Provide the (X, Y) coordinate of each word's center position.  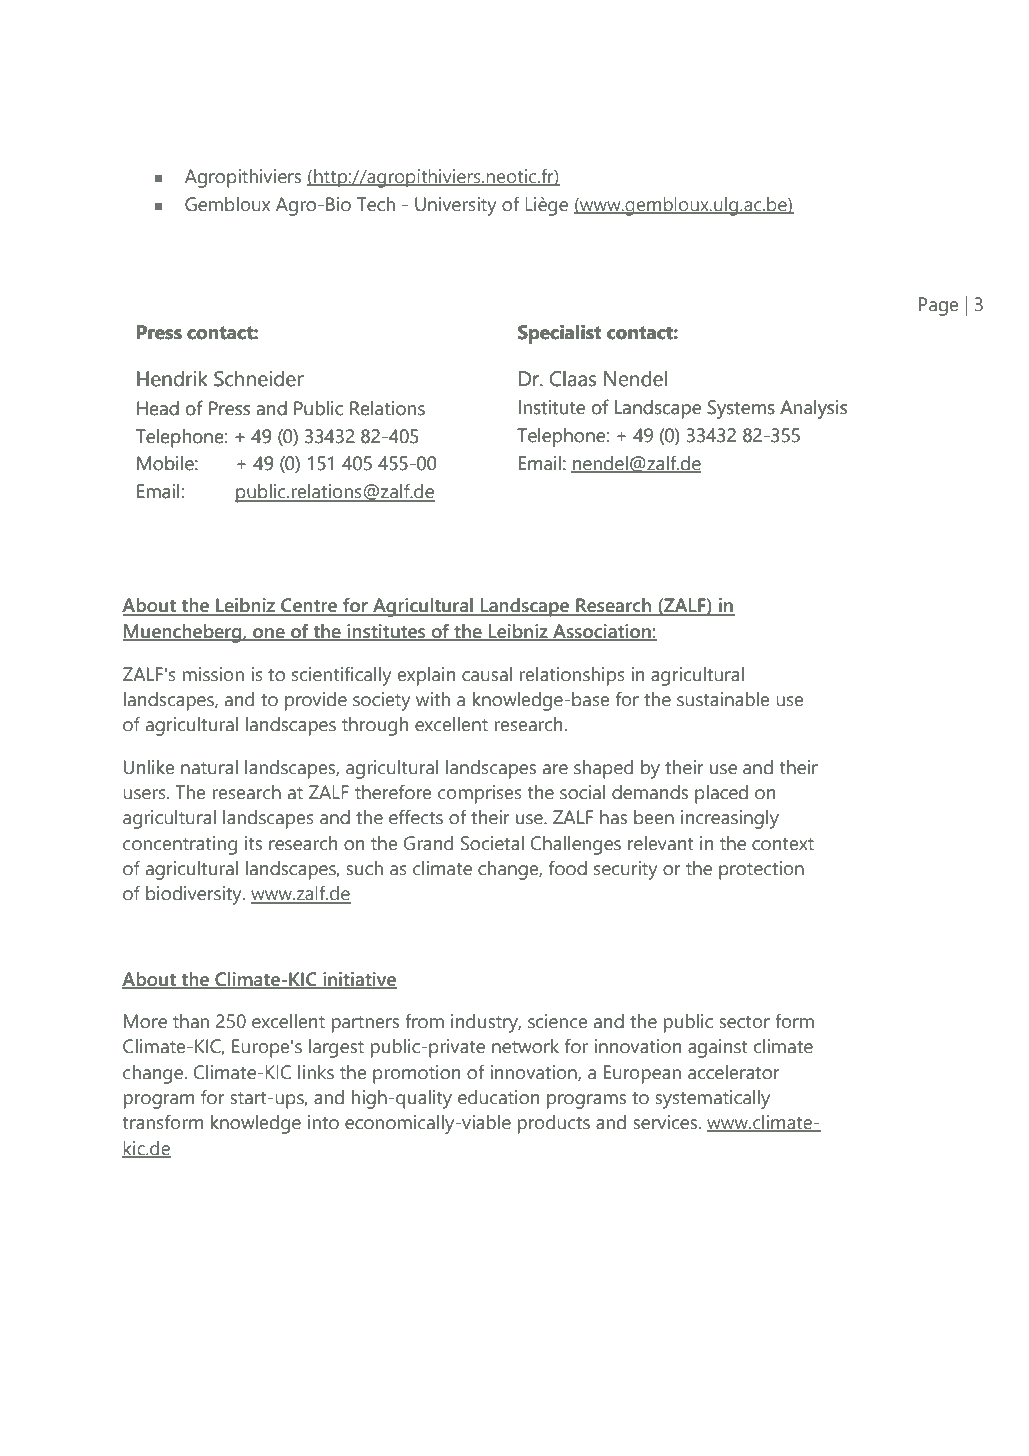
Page (939, 306)
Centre (309, 606)
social (582, 792)
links (316, 1072)
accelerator (733, 1072)
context (783, 844)
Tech (376, 204)
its (253, 843)
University (455, 206)
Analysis (813, 409)
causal (487, 674)
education (498, 1097)
